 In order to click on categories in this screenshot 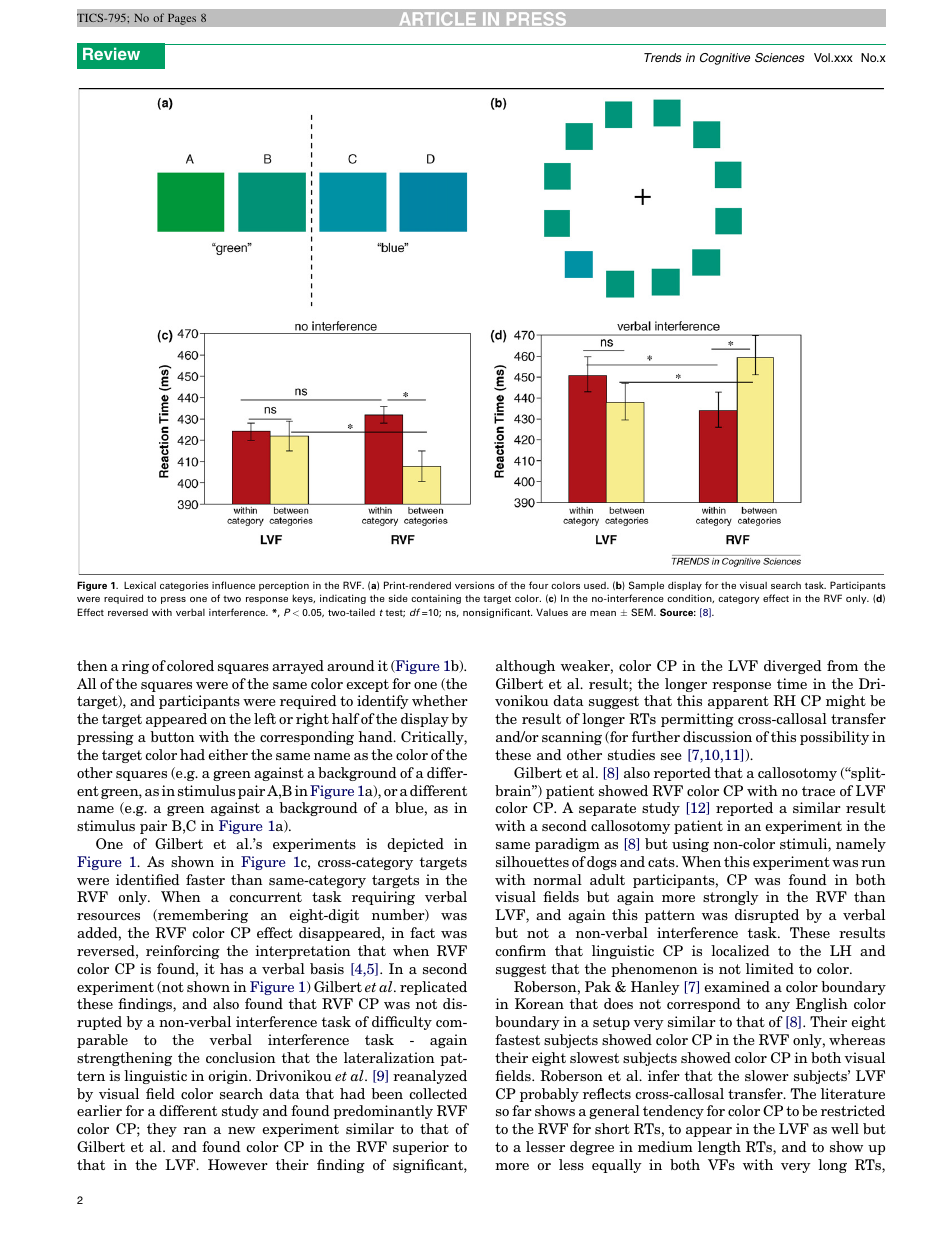, I will do `click(184, 586)`.
